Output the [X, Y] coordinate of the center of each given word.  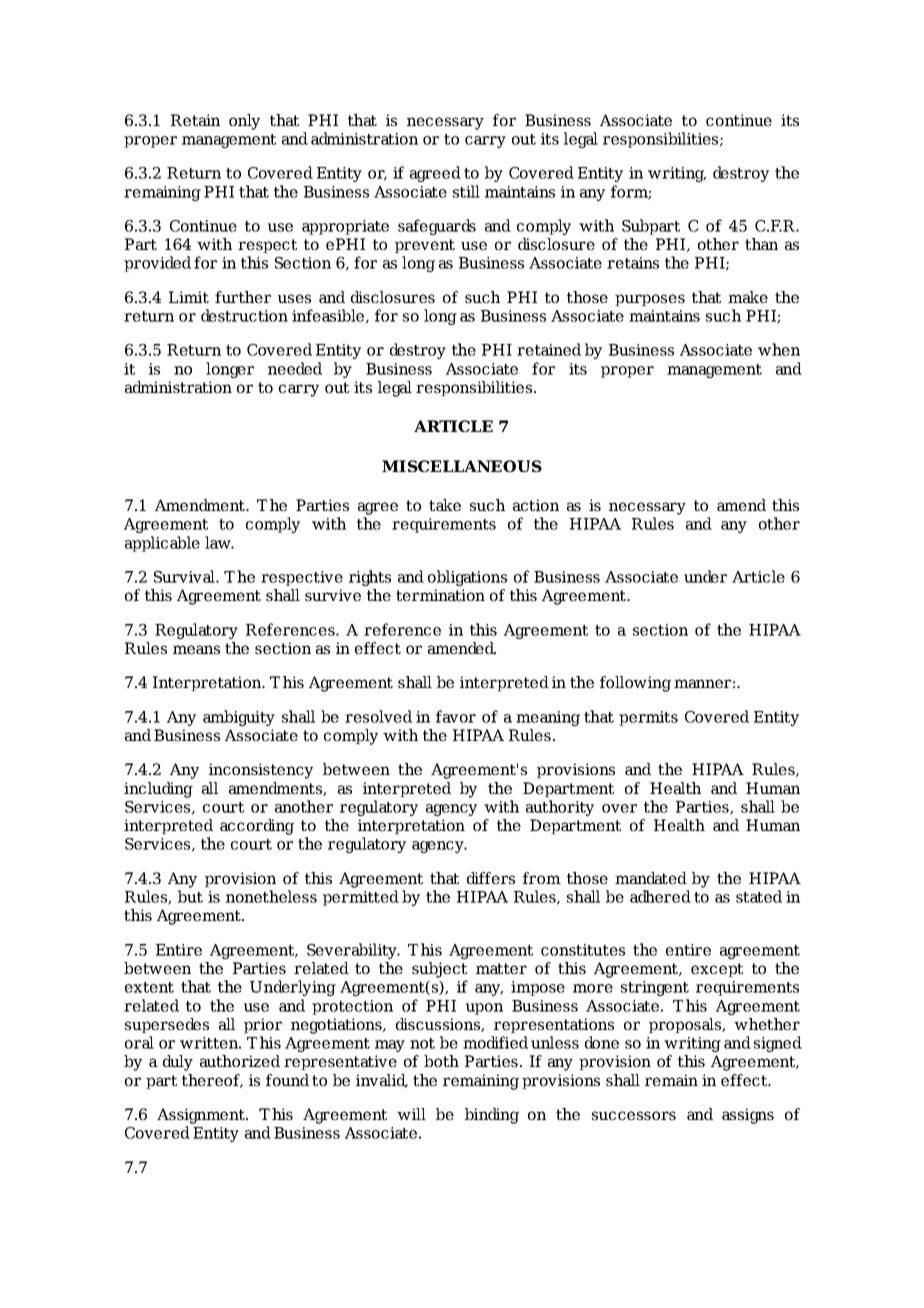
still [466, 191]
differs [491, 878]
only [244, 122]
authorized [240, 1061]
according [257, 827]
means [196, 649]
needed [295, 368]
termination [440, 595]
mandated [651, 878]
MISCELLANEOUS [462, 466]
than [761, 244]
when [779, 349]
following [635, 684]
